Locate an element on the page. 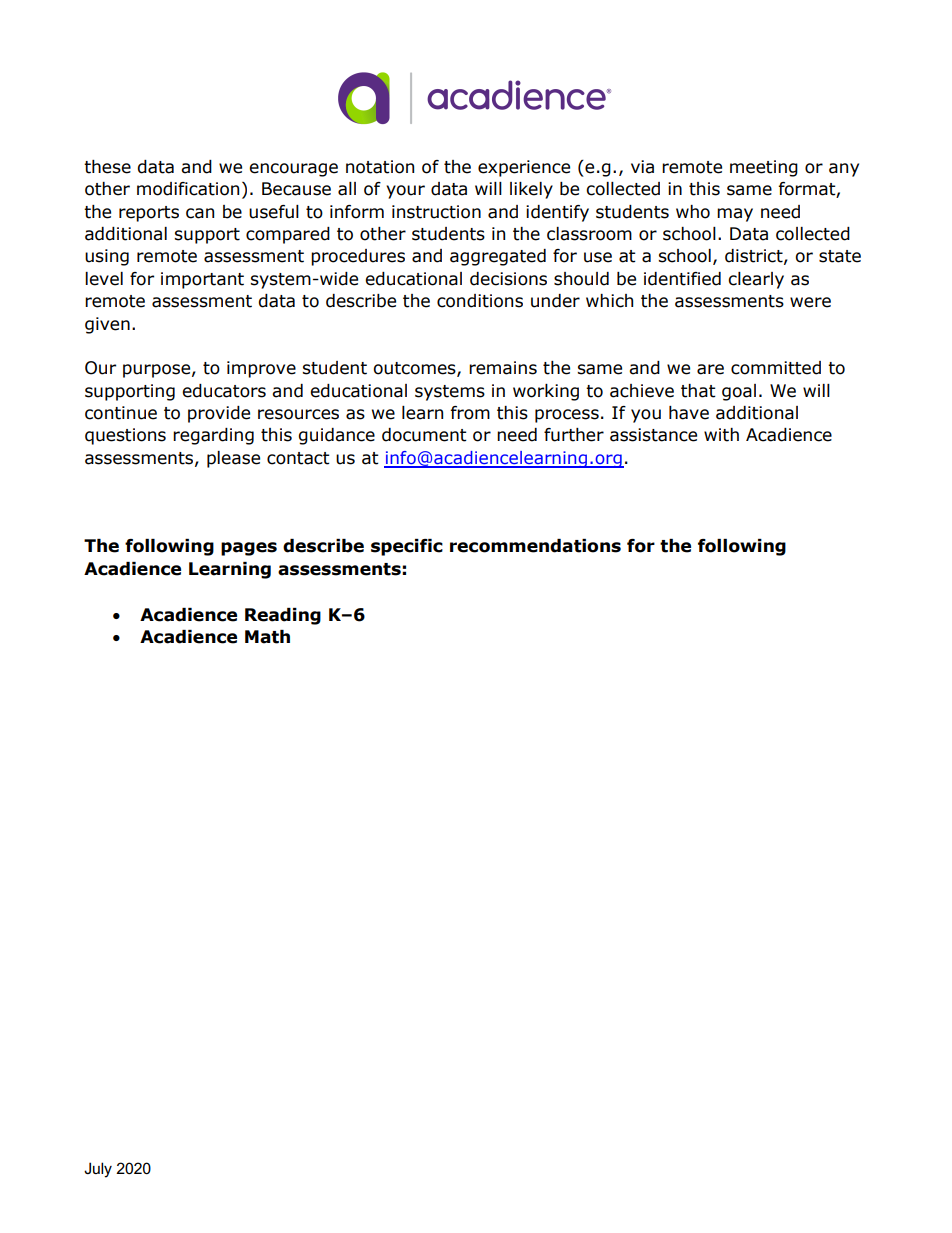 This document has height=1233, width=952. assistance is located at coordinates (653, 435).
